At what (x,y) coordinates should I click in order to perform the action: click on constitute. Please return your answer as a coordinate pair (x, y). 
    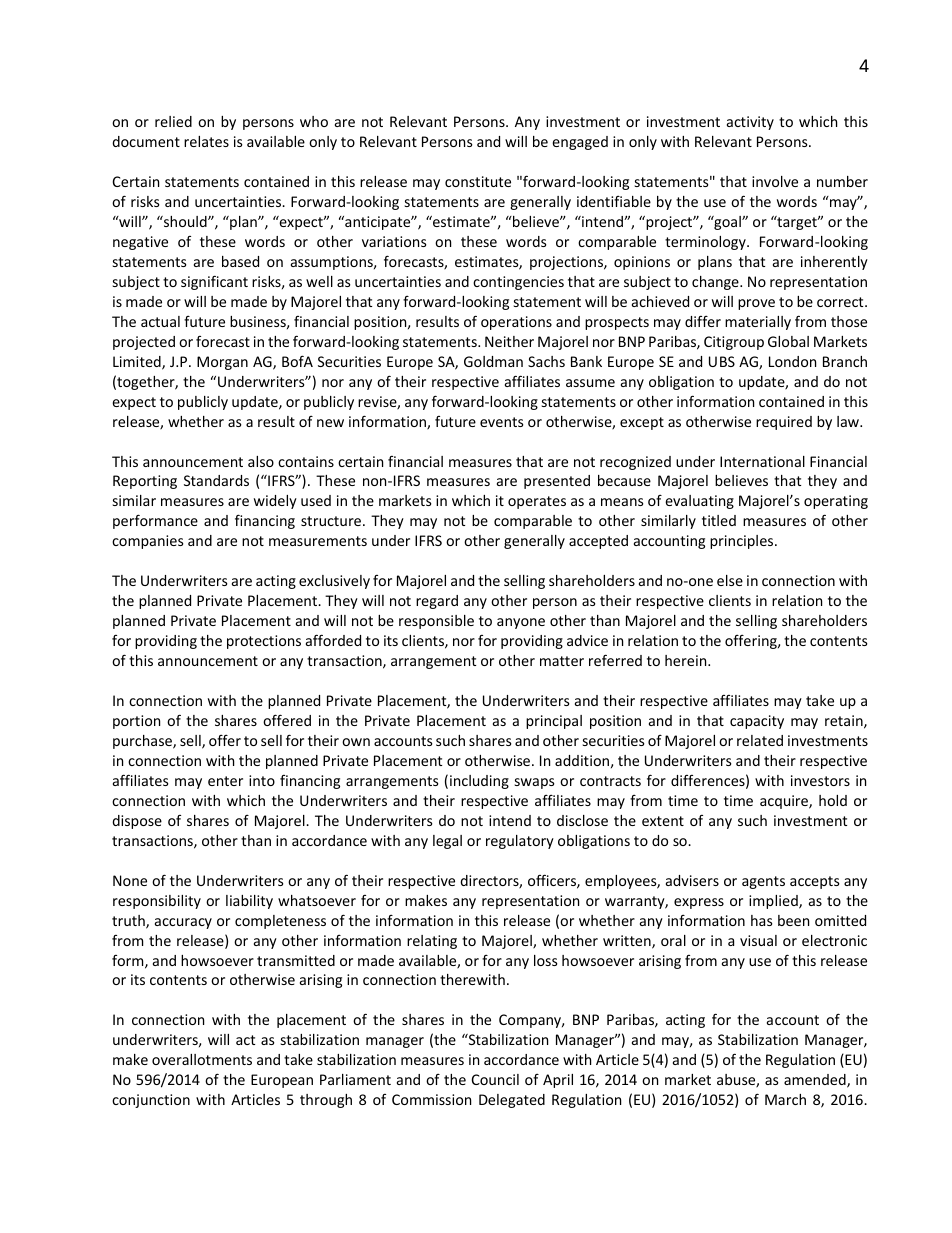
    Looking at the image, I should click on (478, 181).
